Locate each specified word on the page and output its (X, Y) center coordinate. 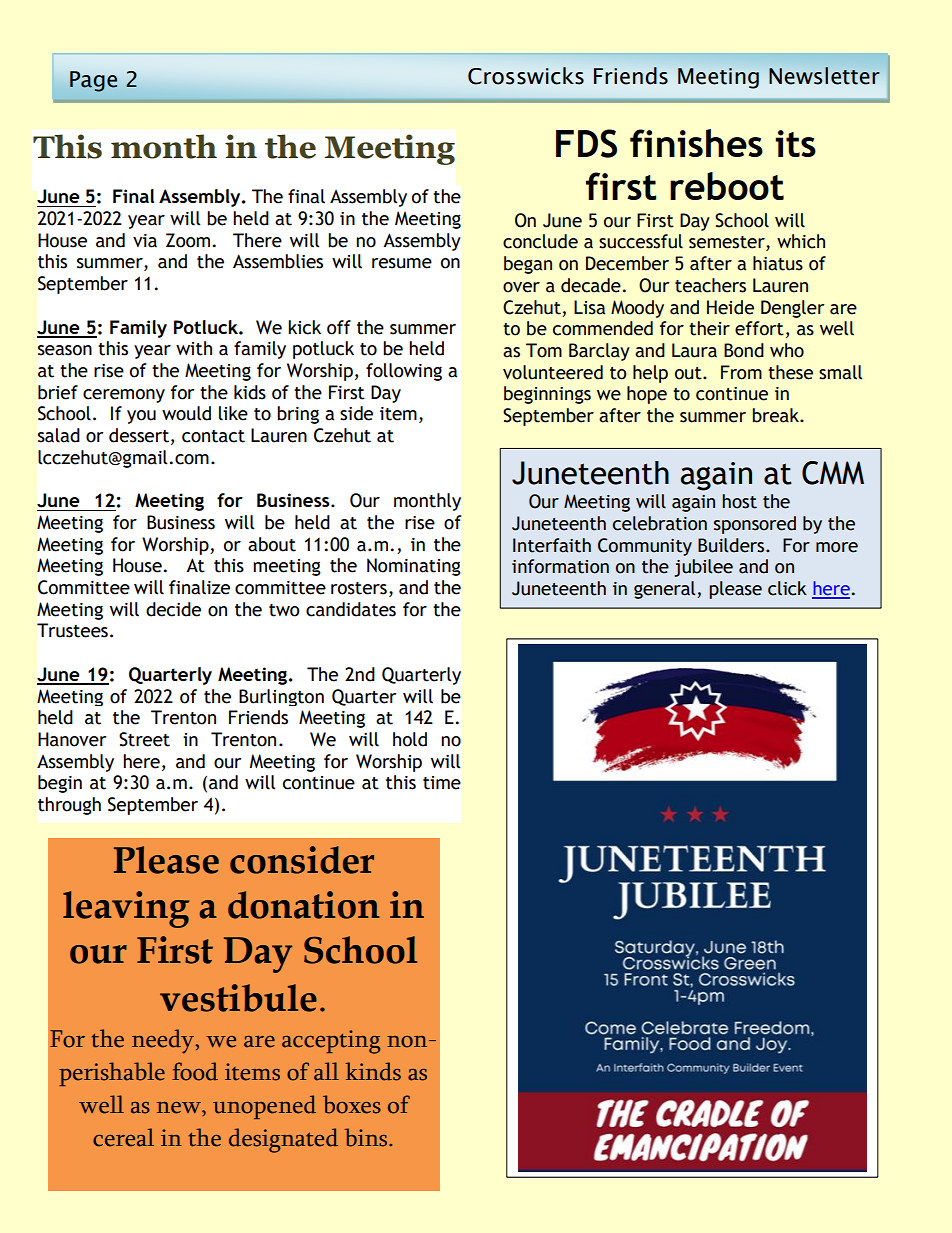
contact (213, 436)
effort (759, 328)
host (739, 501)
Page (93, 81)
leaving (126, 909)
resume (402, 263)
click (787, 588)
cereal (123, 1137)
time (442, 783)
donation (304, 905)
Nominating (414, 567)
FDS (586, 143)
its (795, 143)
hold (410, 739)
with (194, 348)
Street (144, 739)
